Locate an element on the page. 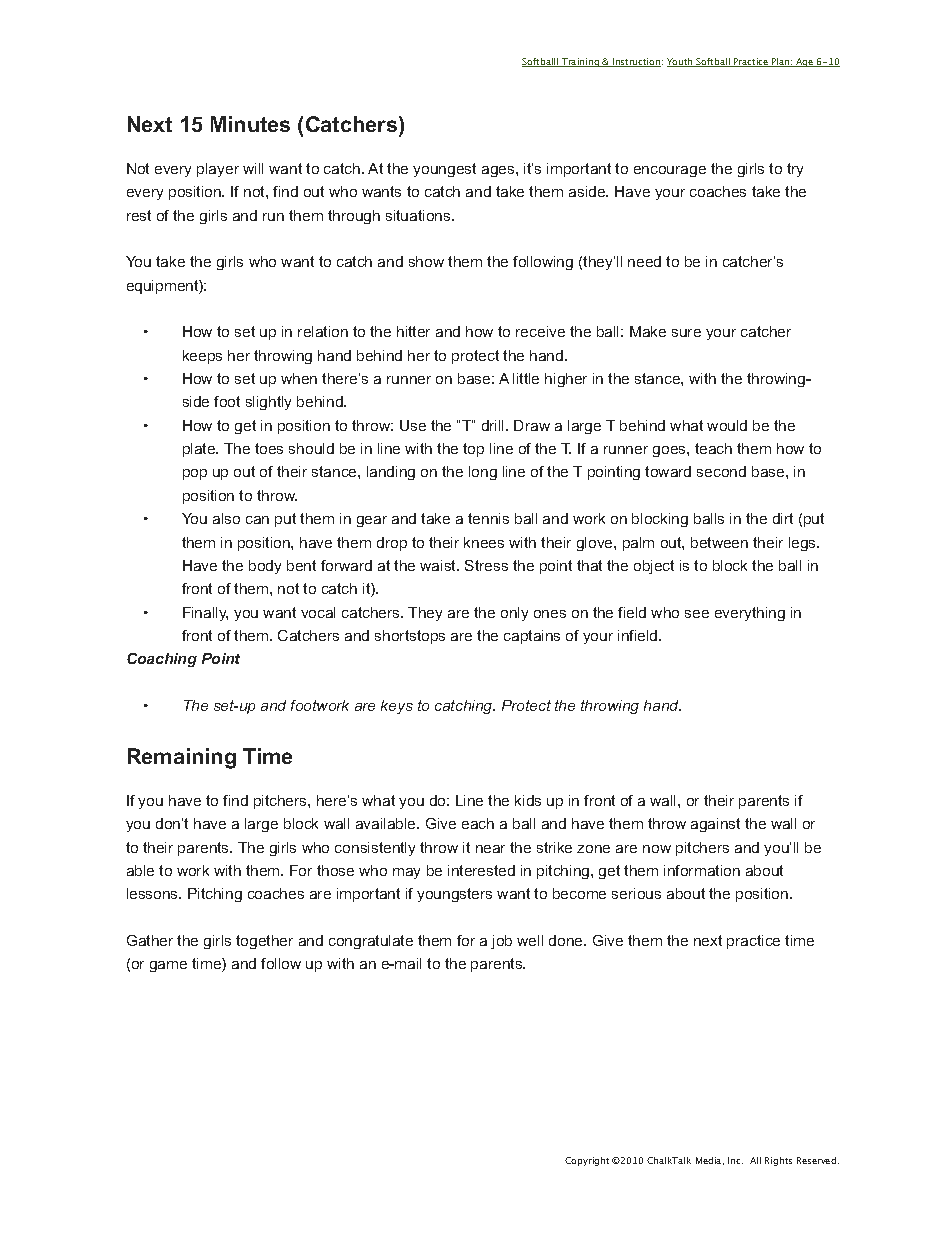 Image resolution: width=952 pixels, height=1233 pixels. also is located at coordinates (226, 518).
